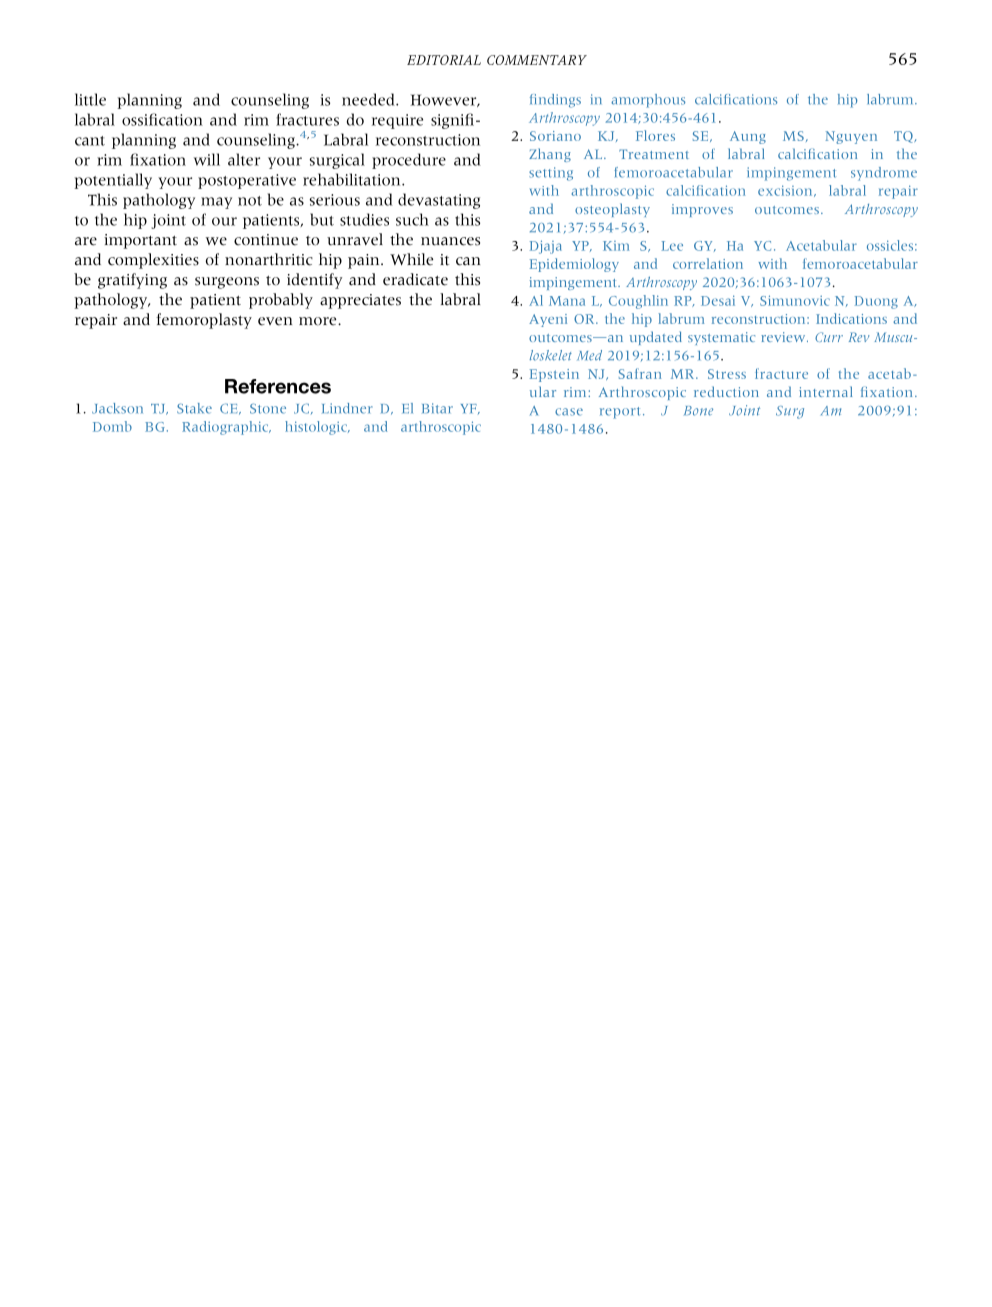 The height and width of the screenshot is (1307, 992). I want to click on case, so click(569, 412).
